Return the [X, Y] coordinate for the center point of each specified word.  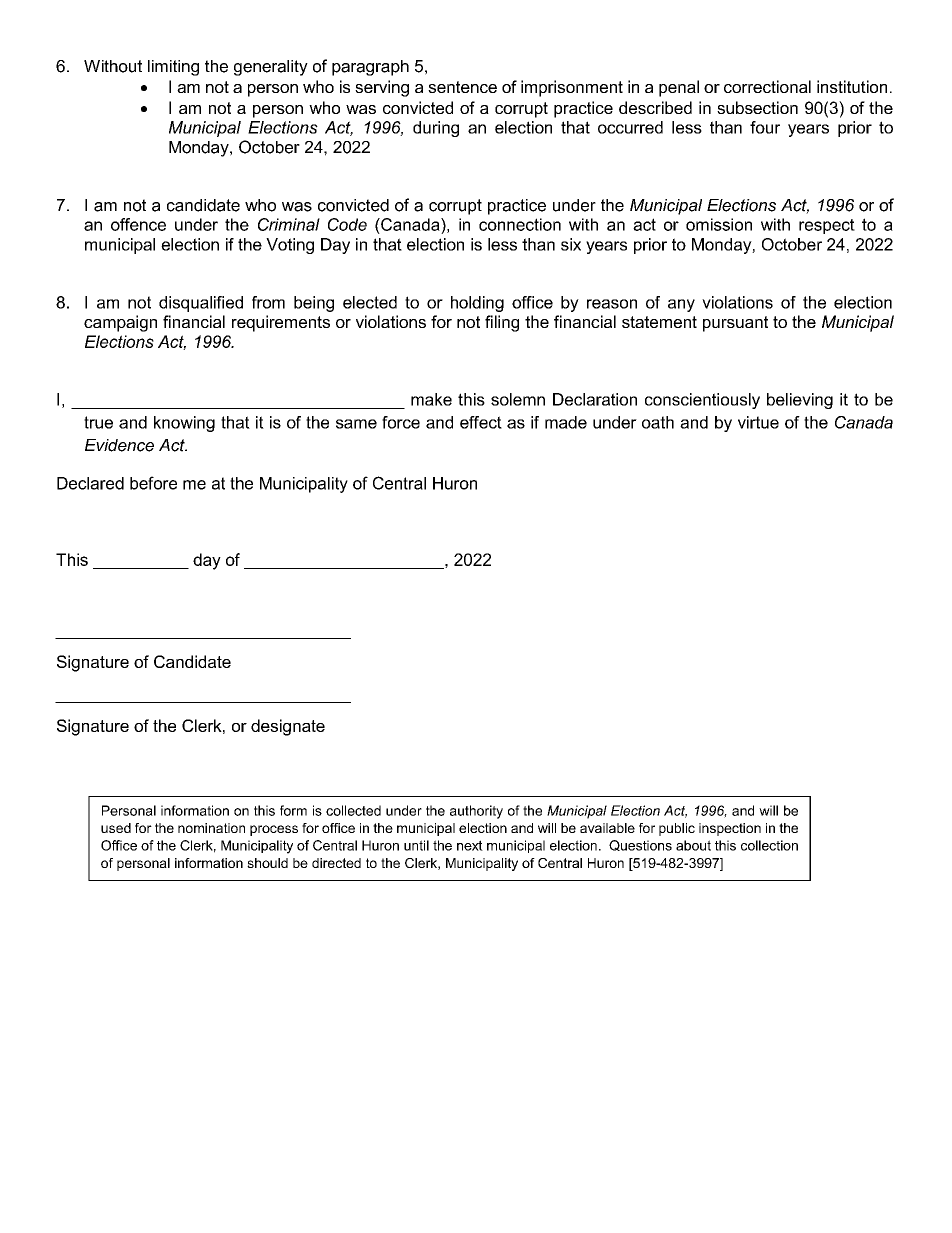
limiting [173, 68]
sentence [462, 87]
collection [769, 845]
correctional [767, 86]
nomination [211, 828]
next [470, 845]
